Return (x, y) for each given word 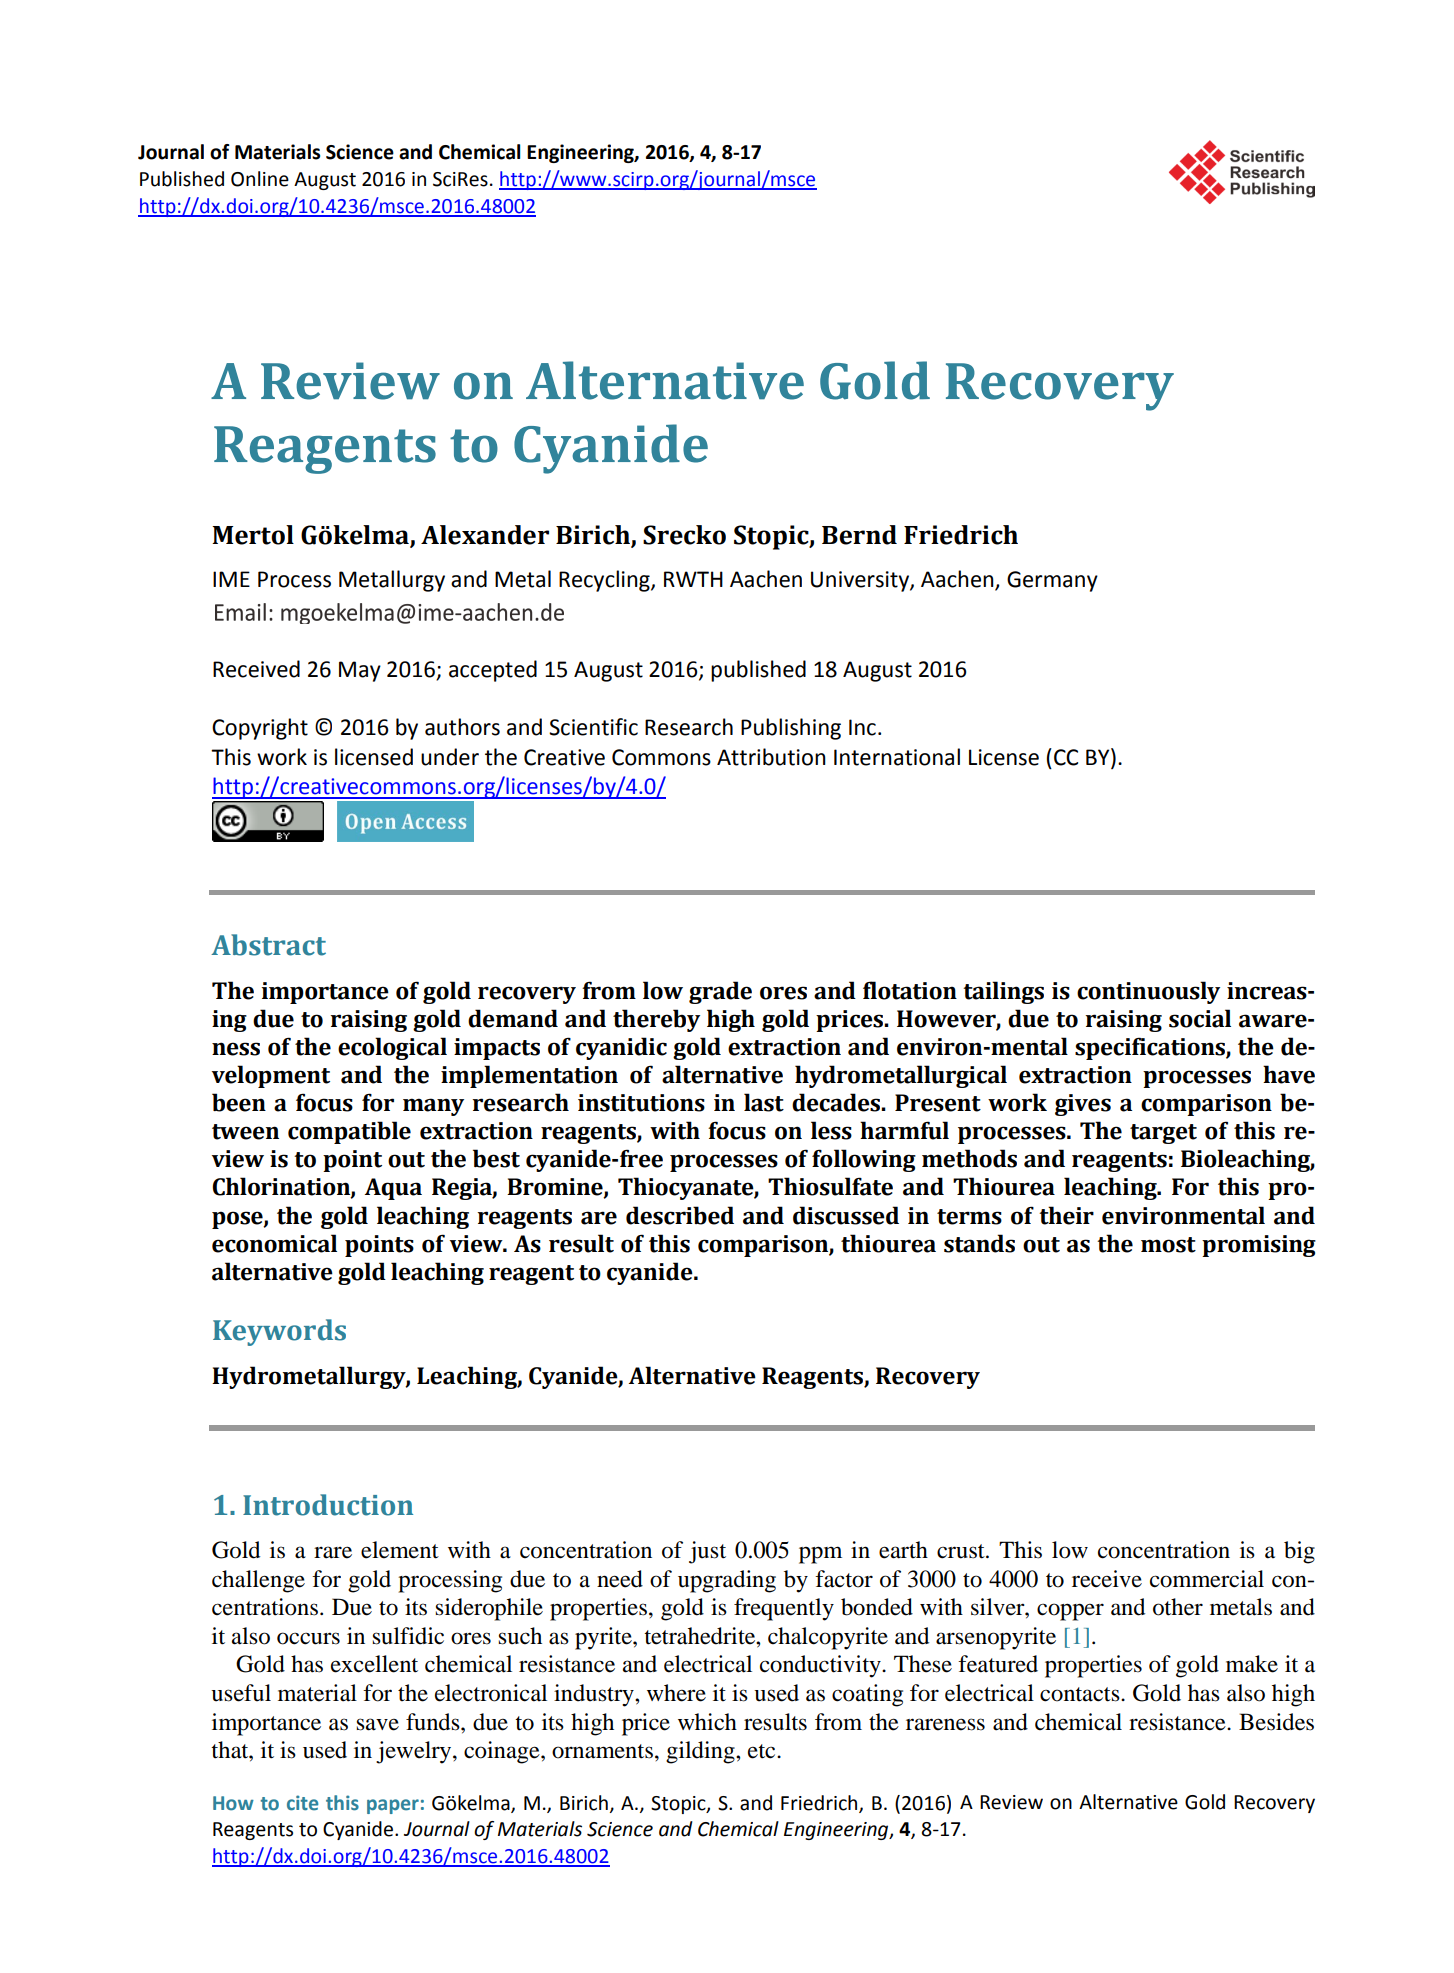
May (360, 671)
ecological (392, 1048)
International (897, 757)
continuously (1148, 992)
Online (260, 179)
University (861, 581)
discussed (846, 1215)
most (1168, 1245)
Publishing (791, 729)
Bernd (859, 535)
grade (720, 992)
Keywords (279, 1332)
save (377, 1724)
